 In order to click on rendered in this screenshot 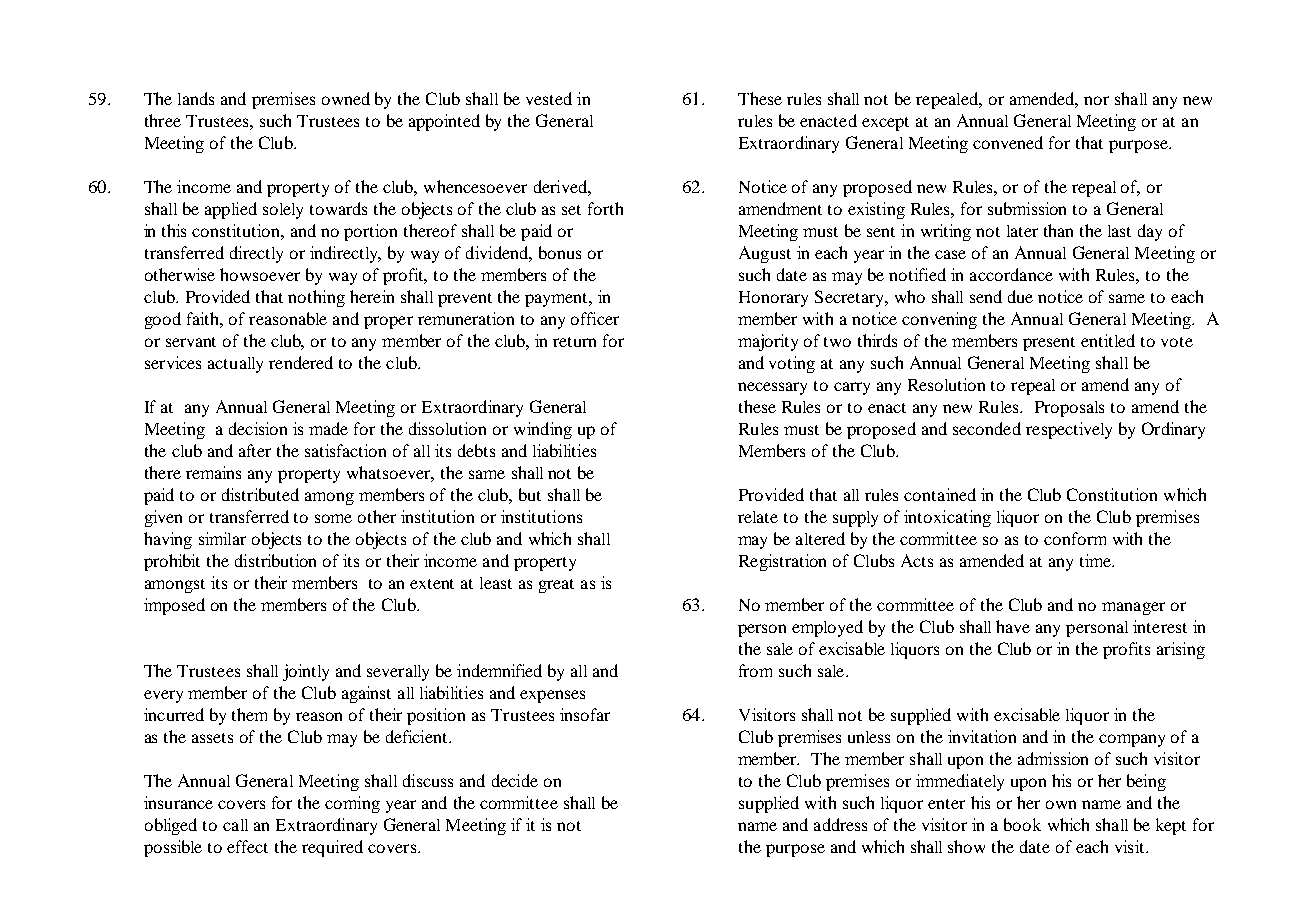, I will do `click(301, 362)`.
